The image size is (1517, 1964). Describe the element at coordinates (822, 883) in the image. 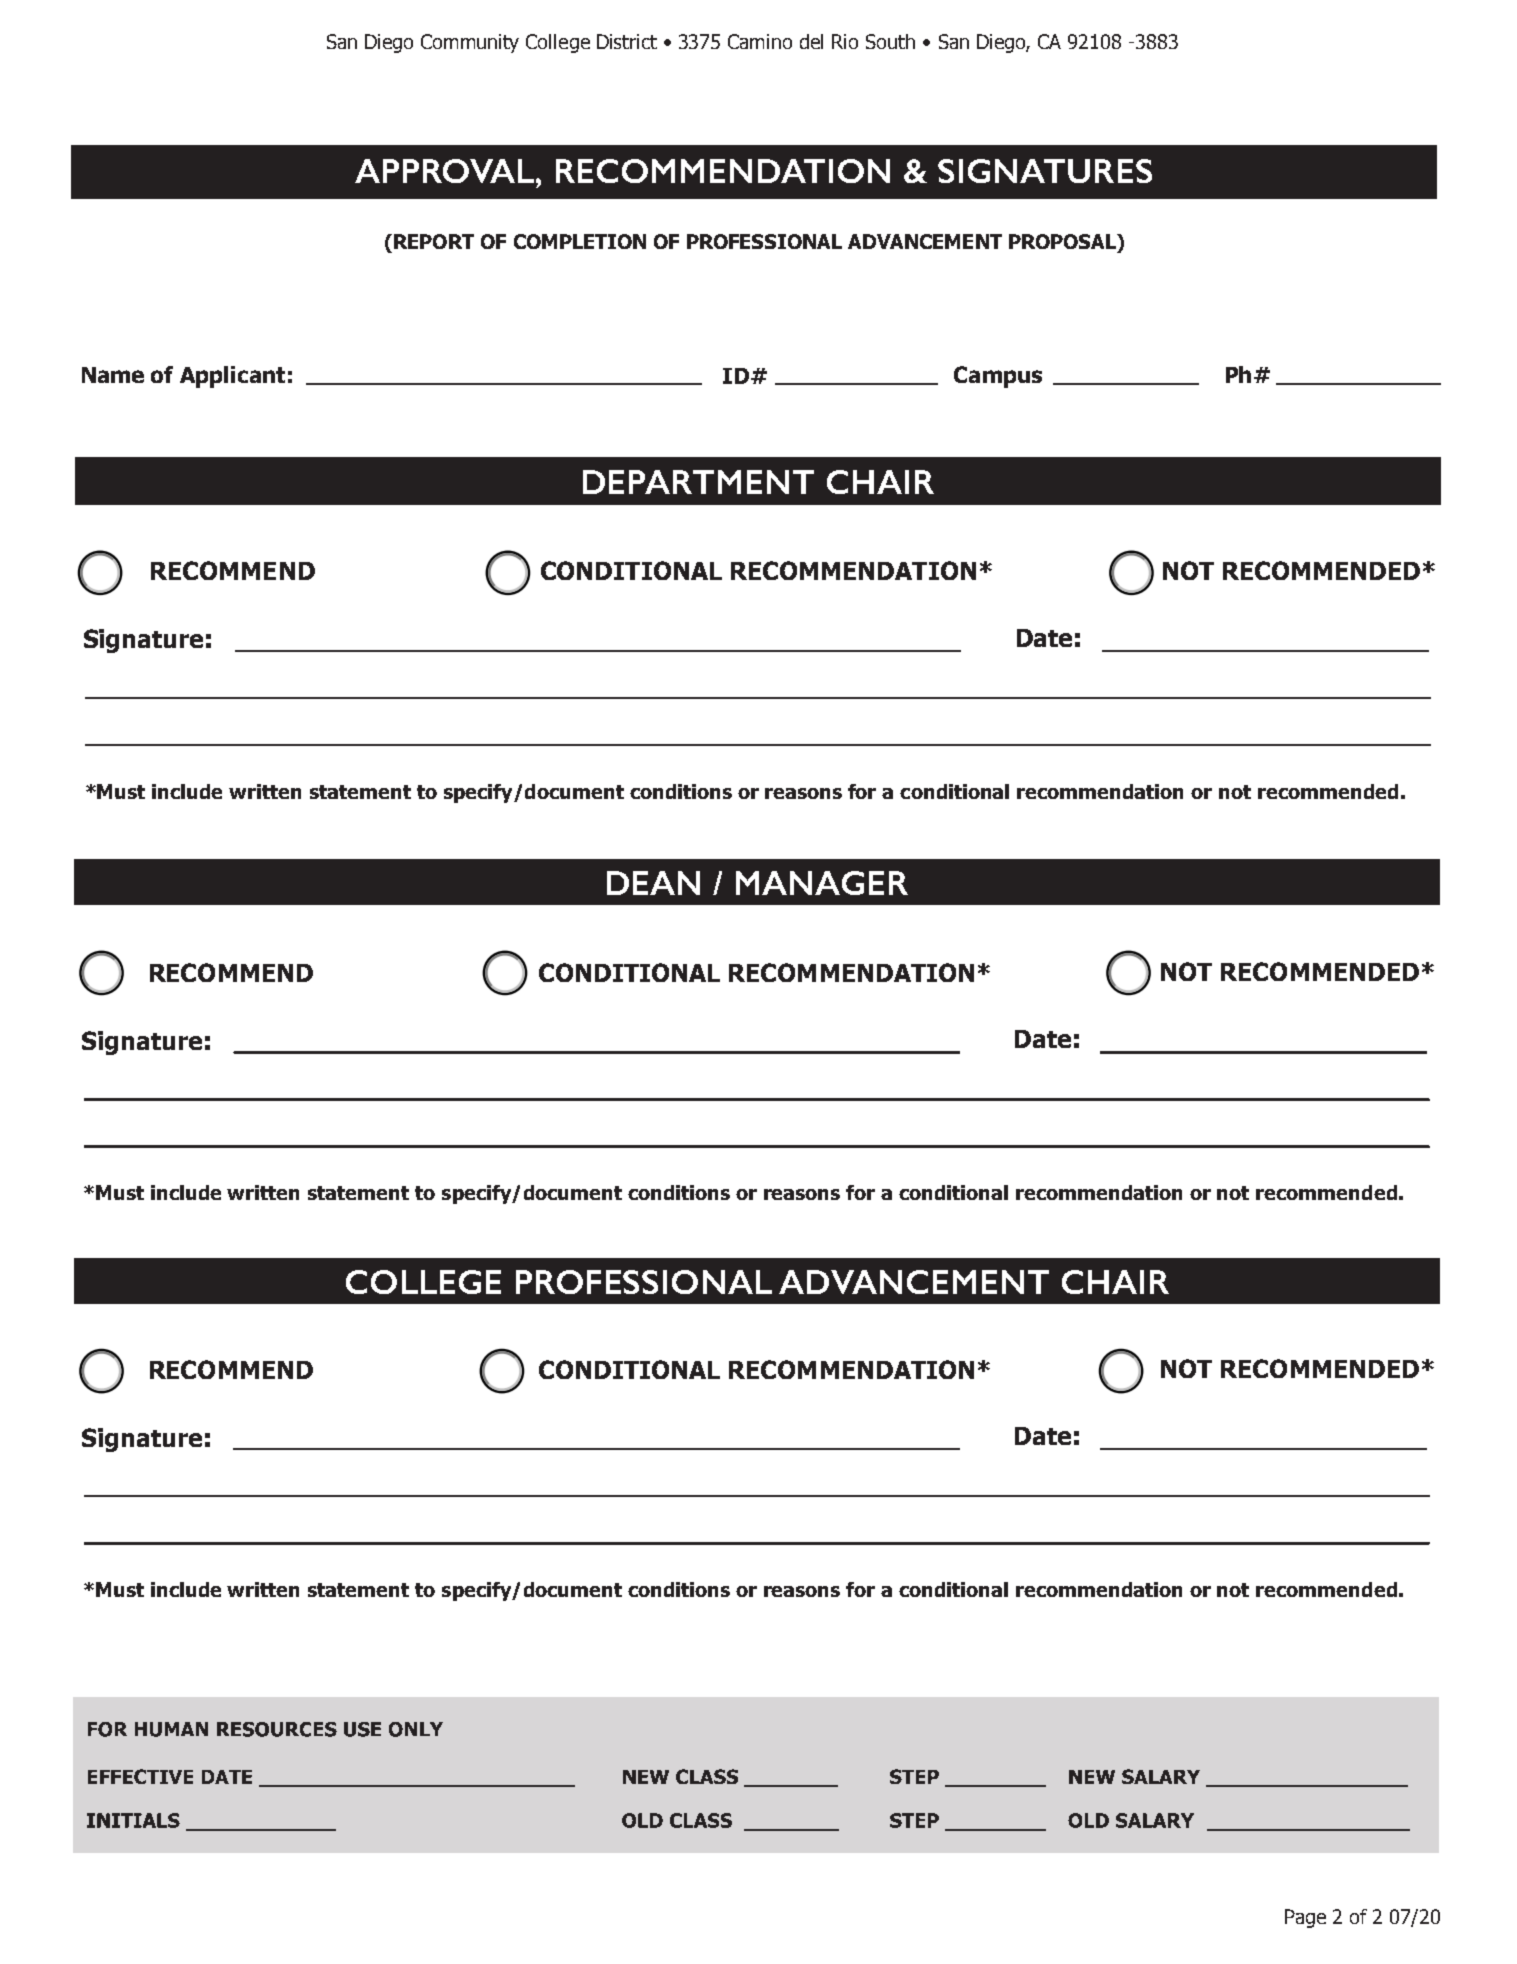

I see `MANAGER` at that location.
